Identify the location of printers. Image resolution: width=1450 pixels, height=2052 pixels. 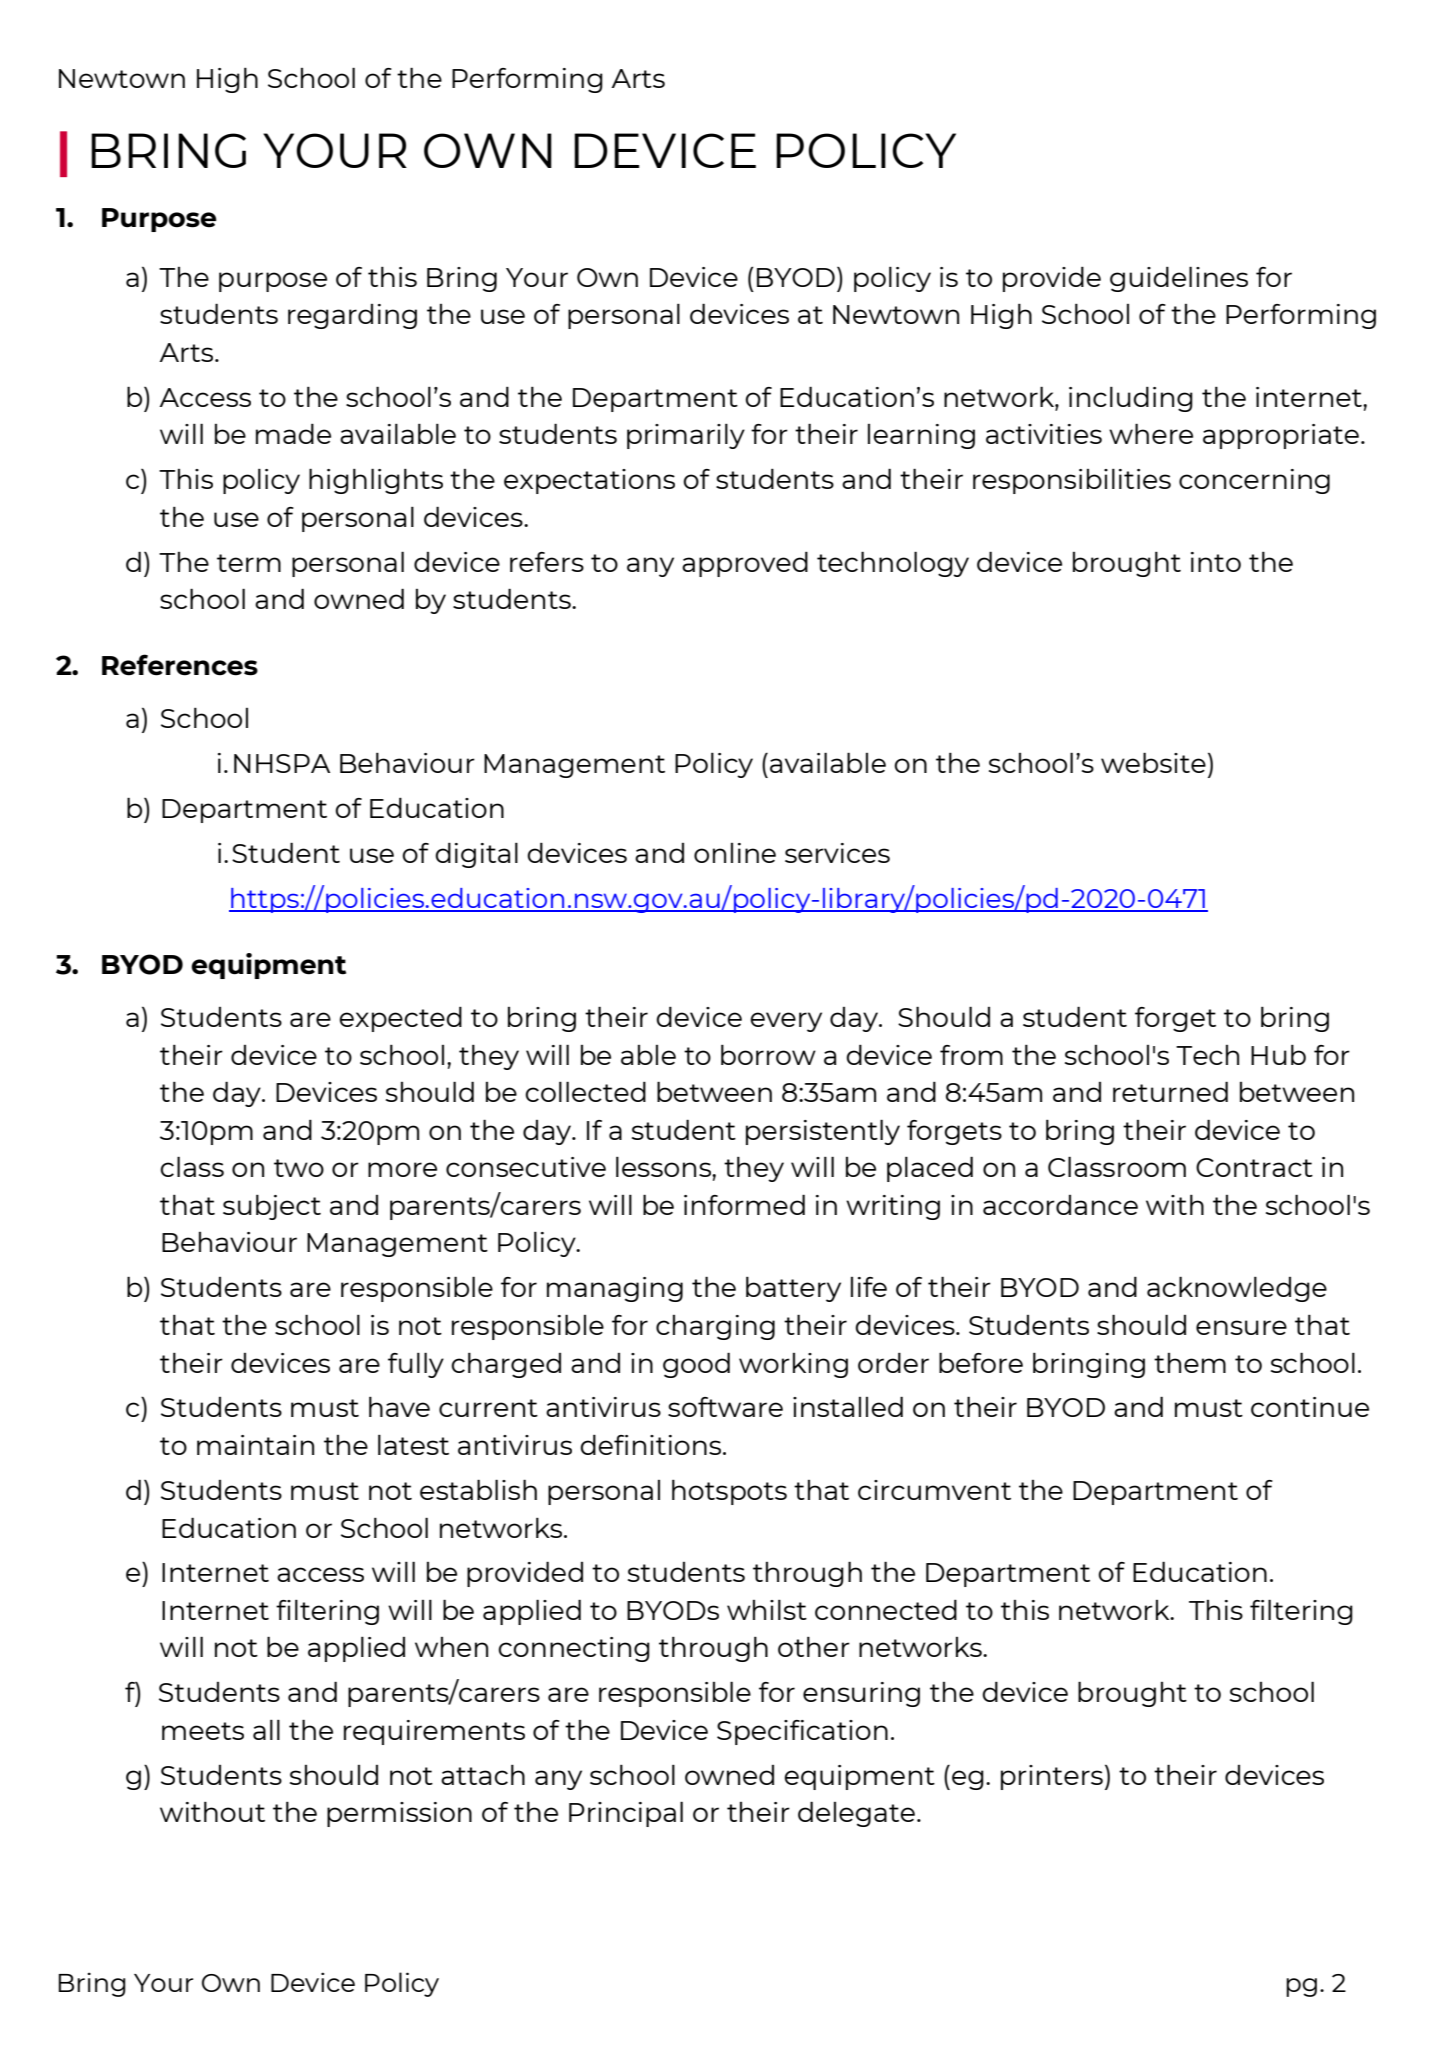
(1052, 1777).
